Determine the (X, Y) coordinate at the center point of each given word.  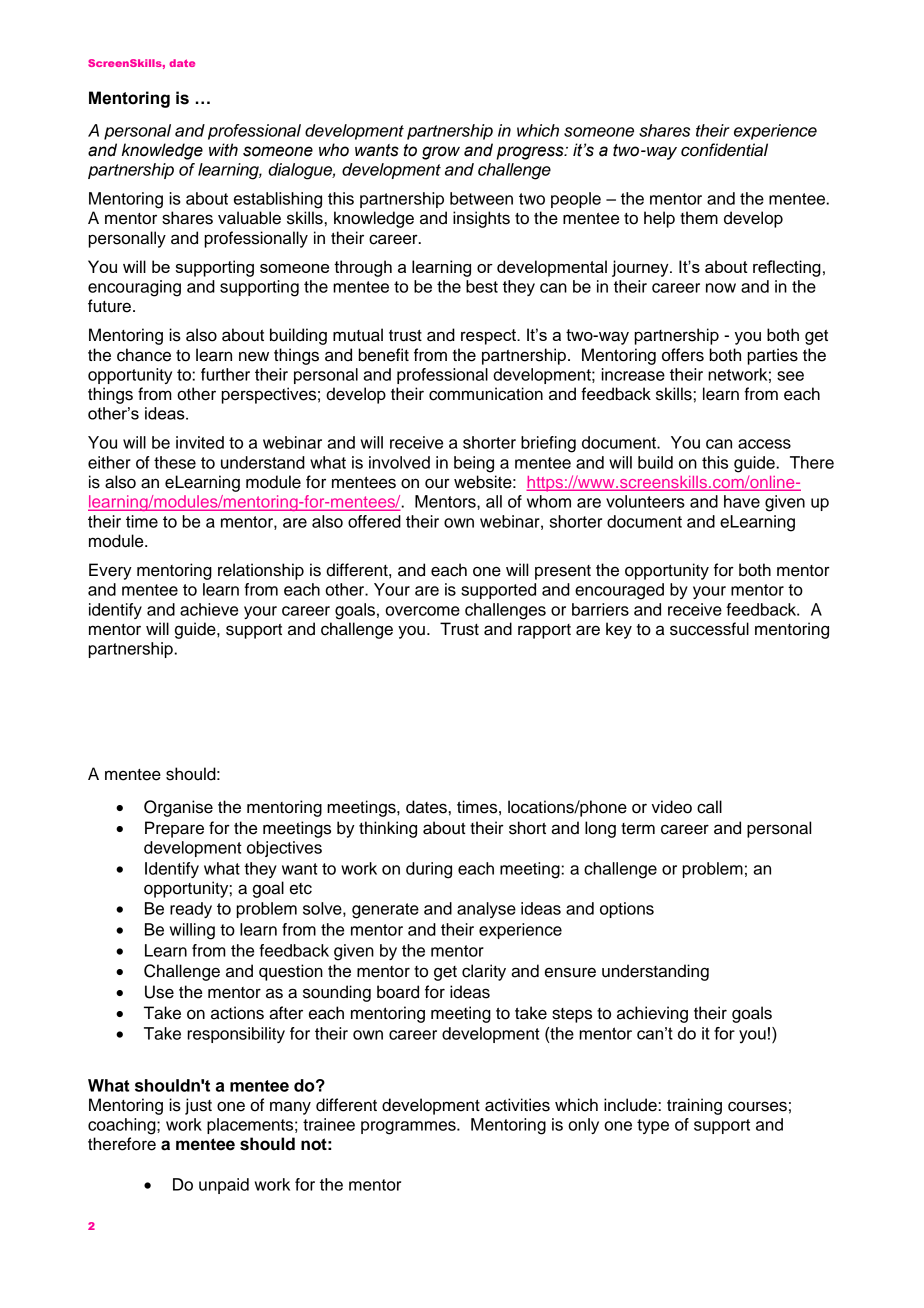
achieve (209, 609)
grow (441, 153)
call (709, 807)
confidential (724, 150)
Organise (178, 808)
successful (709, 629)
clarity (484, 972)
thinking (388, 829)
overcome (422, 611)
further (225, 374)
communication (486, 394)
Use (159, 992)
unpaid (224, 1186)
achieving (652, 1014)
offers (683, 355)
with (223, 150)
